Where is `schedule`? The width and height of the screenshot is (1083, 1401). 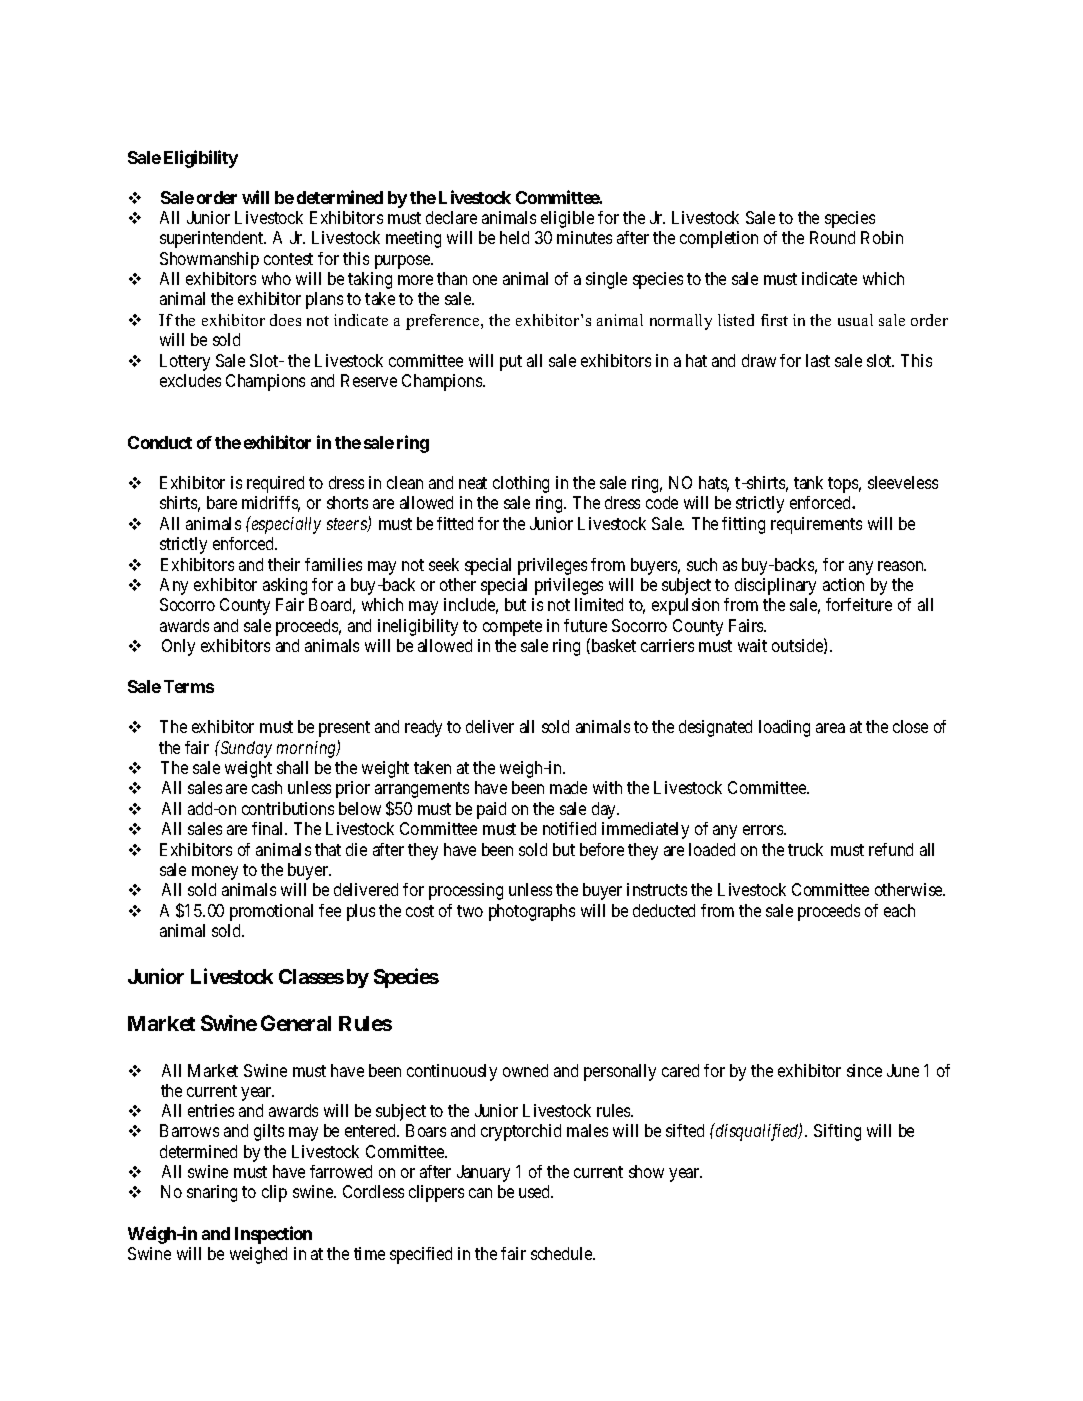 schedule is located at coordinates (562, 1253).
